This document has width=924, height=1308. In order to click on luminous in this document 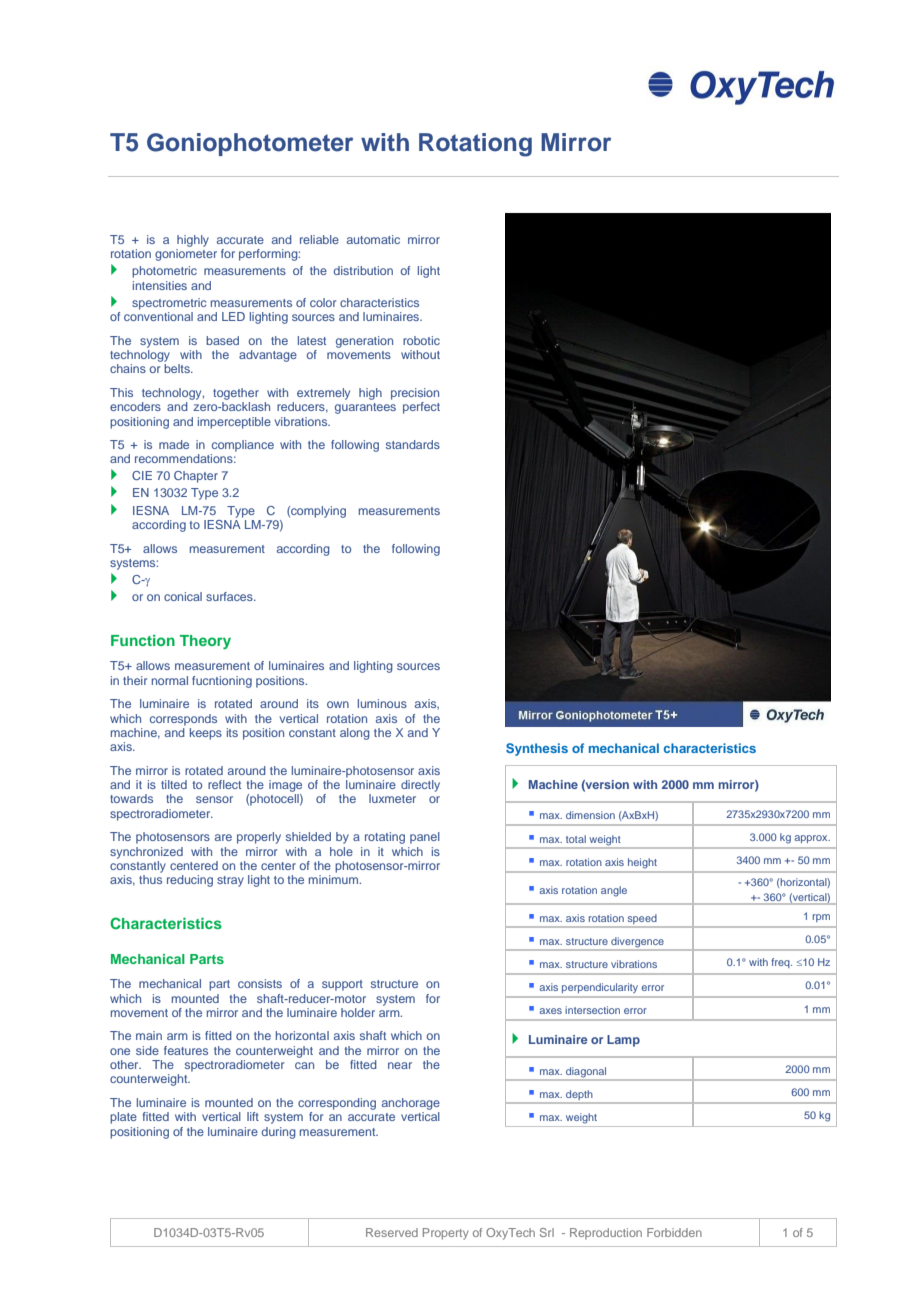, I will do `click(382, 703)`.
